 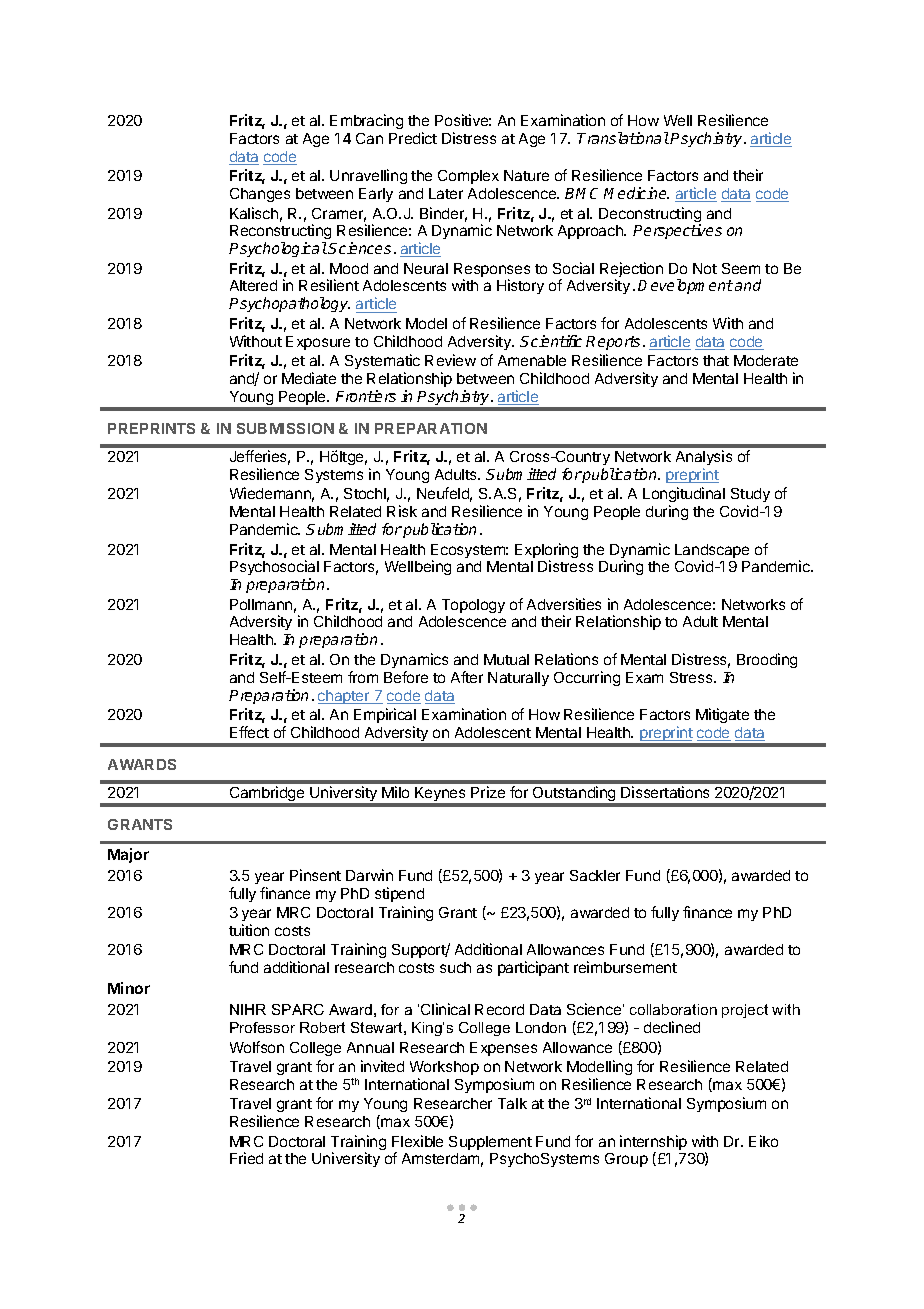 What do you see at coordinates (467, 677) in the screenshot?
I see `After` at bounding box center [467, 677].
